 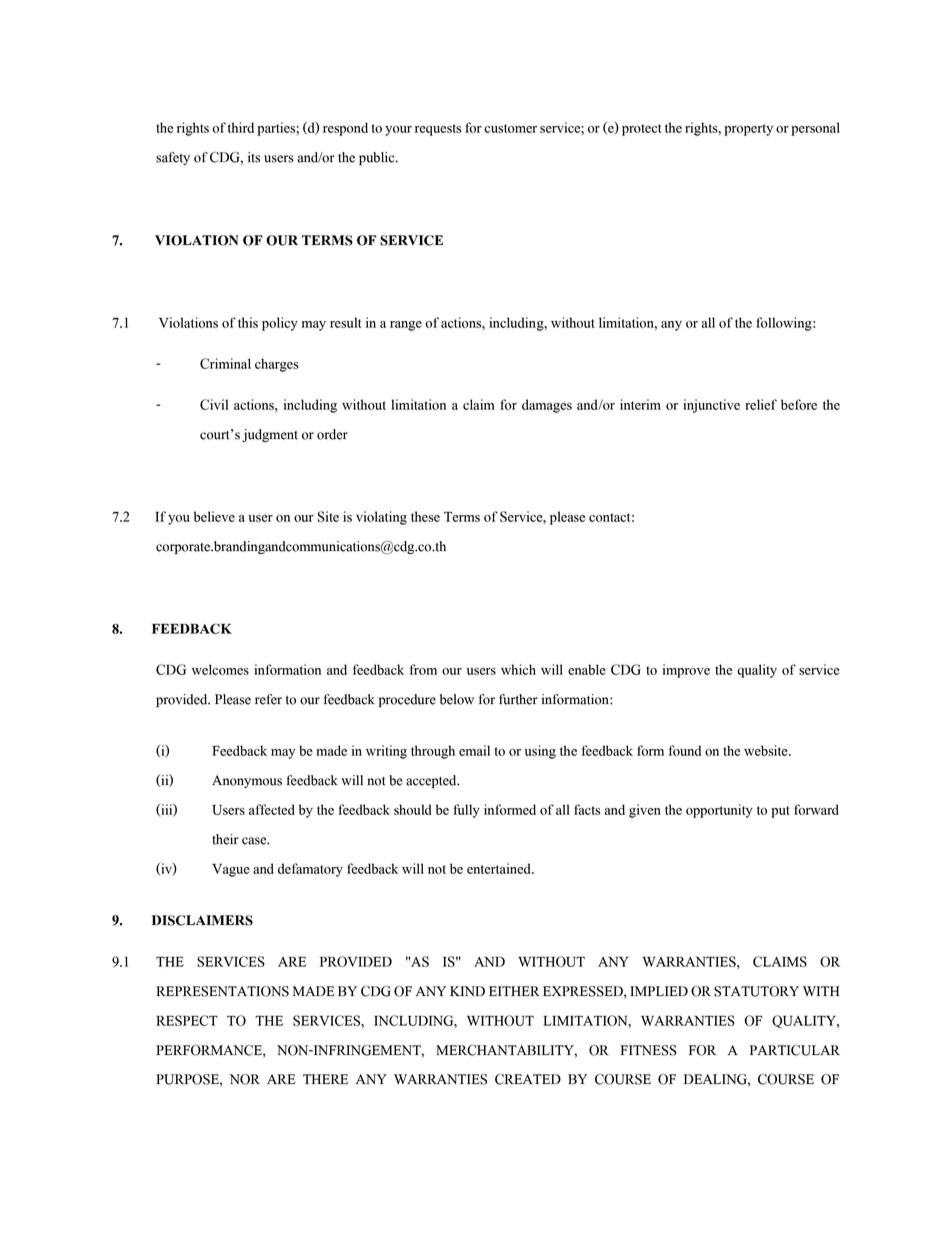 What do you see at coordinates (254, 157) in the image?
I see `its` at bounding box center [254, 157].
